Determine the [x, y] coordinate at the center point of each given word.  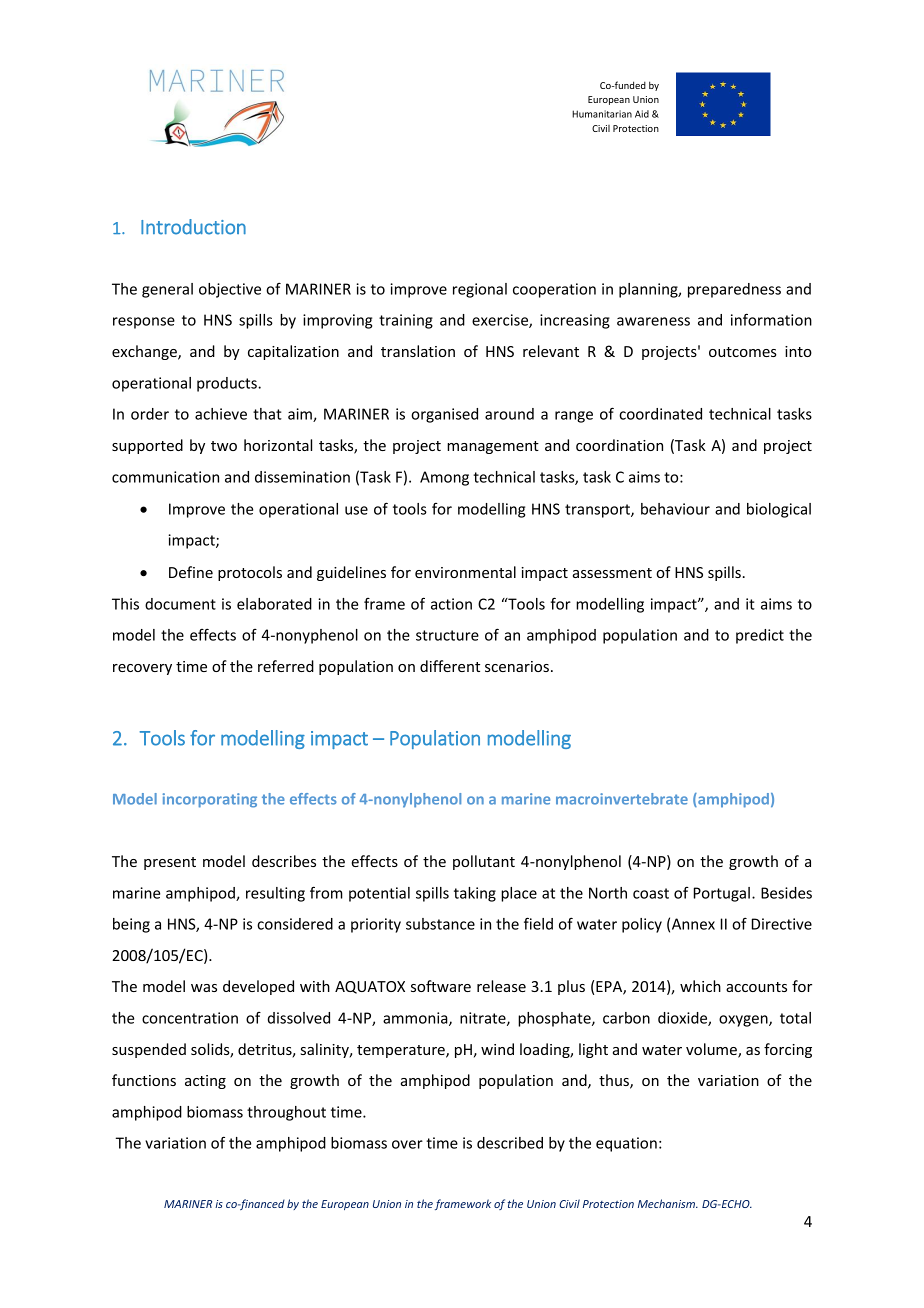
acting [205, 1082]
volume [712, 1050]
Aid [642, 114]
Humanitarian [602, 114]
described [510, 1143]
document [180, 604]
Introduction [193, 227]
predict [760, 636]
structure [447, 635]
